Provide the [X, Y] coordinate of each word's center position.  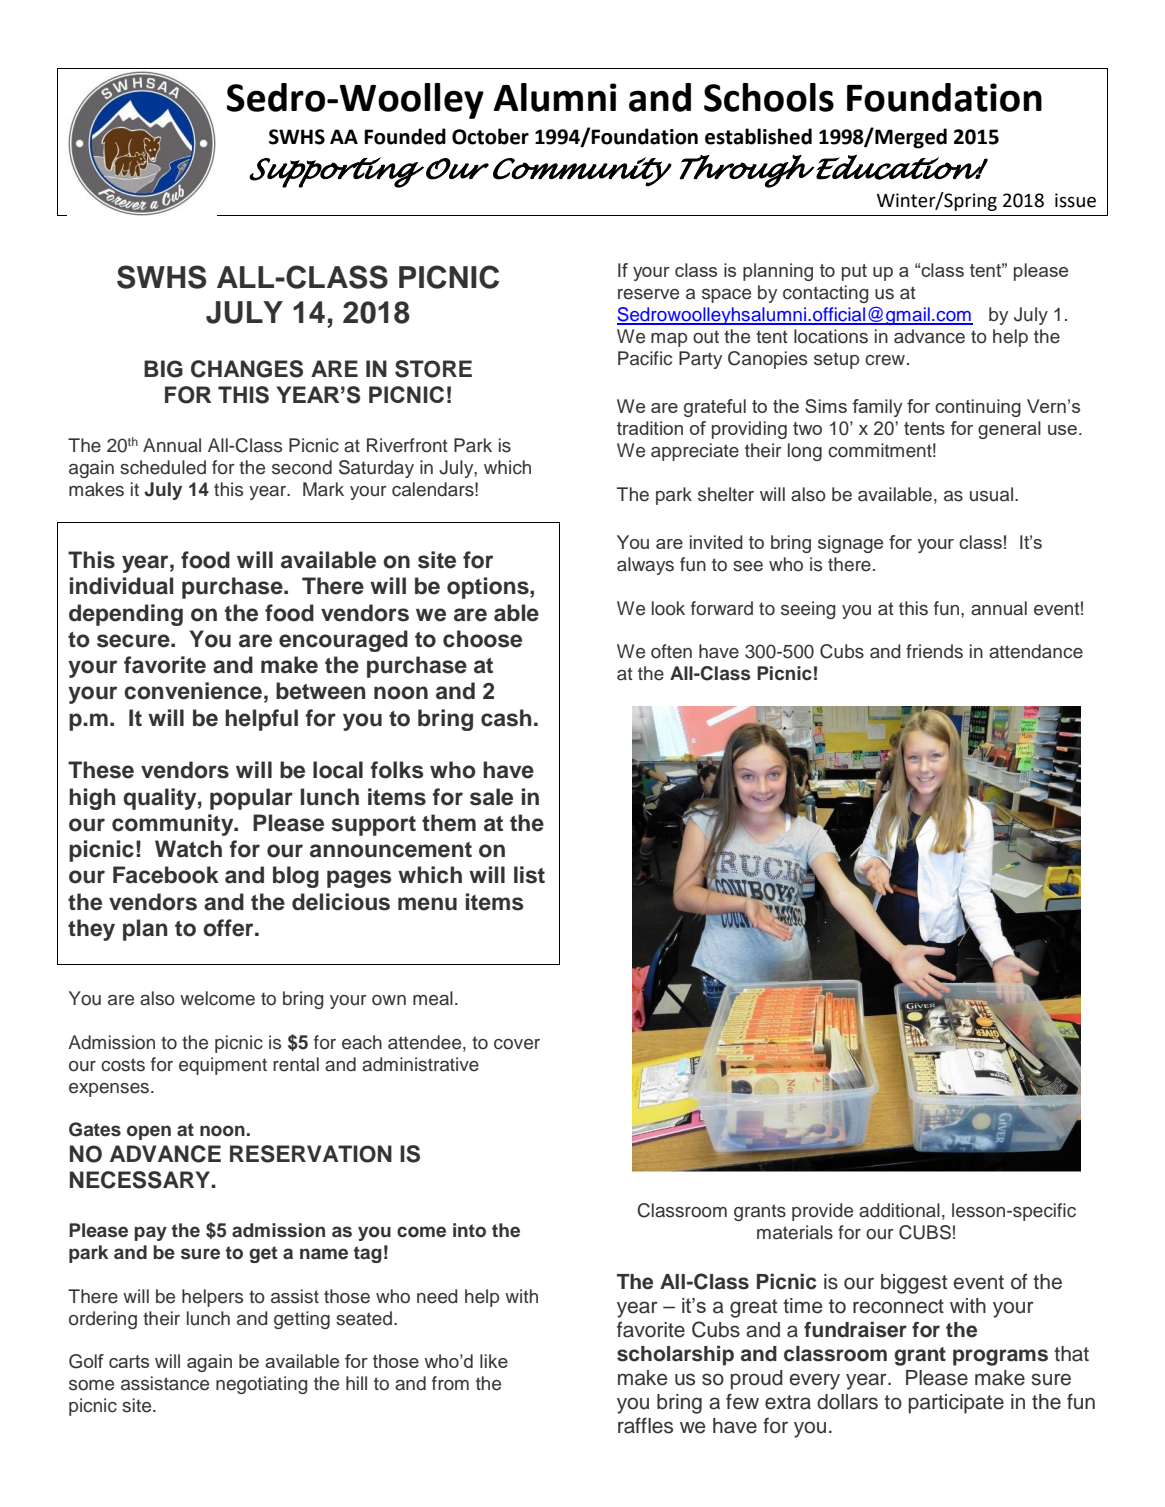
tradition [650, 428]
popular [251, 799]
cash [506, 718]
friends [934, 651]
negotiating [262, 1385]
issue [1075, 200]
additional [899, 1210]
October [490, 136]
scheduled [163, 467]
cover [517, 1044]
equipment [223, 1066]
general [1009, 430]
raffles [645, 1425]
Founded [405, 136]
